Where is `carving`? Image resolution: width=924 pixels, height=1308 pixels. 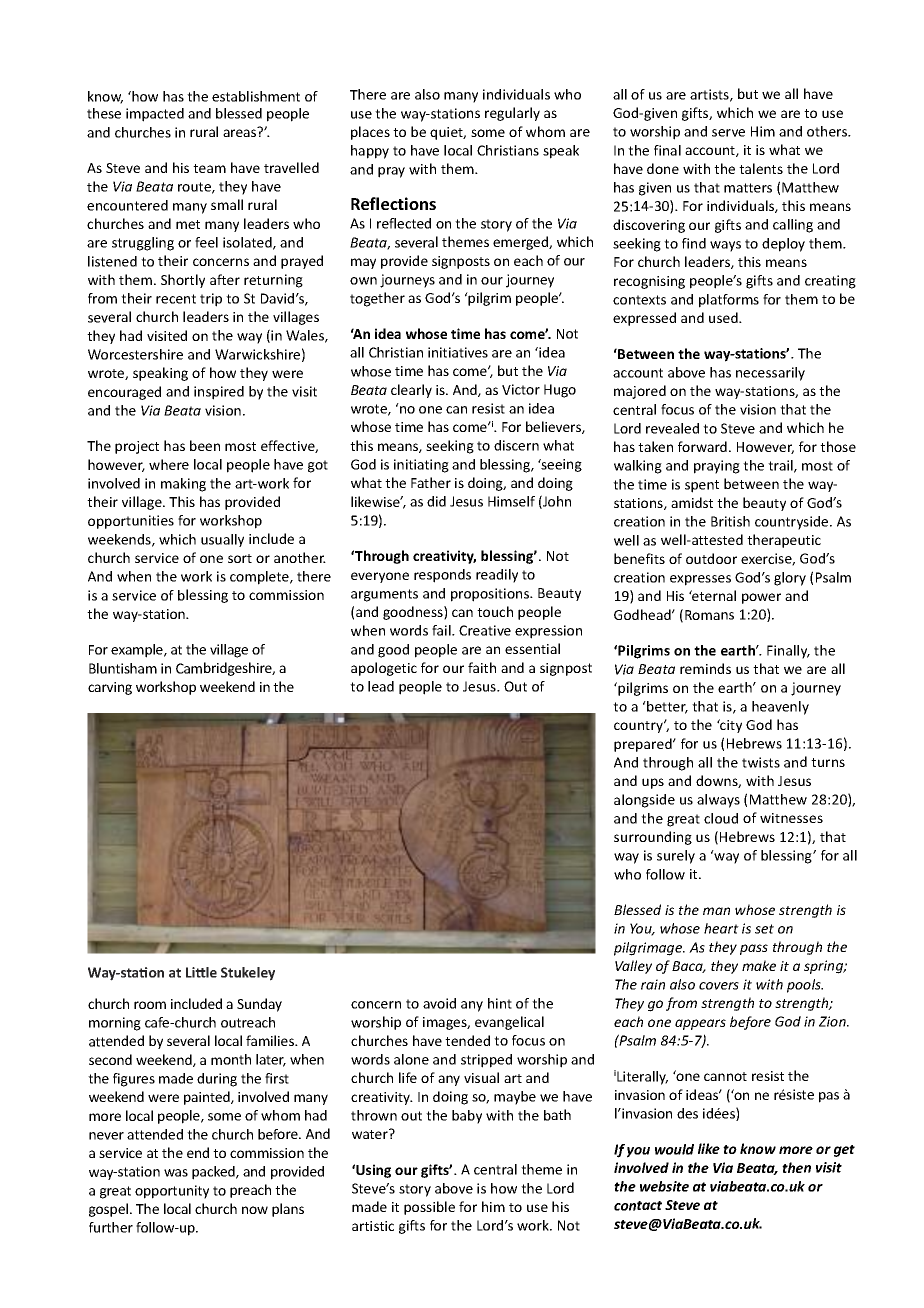 carving is located at coordinates (110, 688).
